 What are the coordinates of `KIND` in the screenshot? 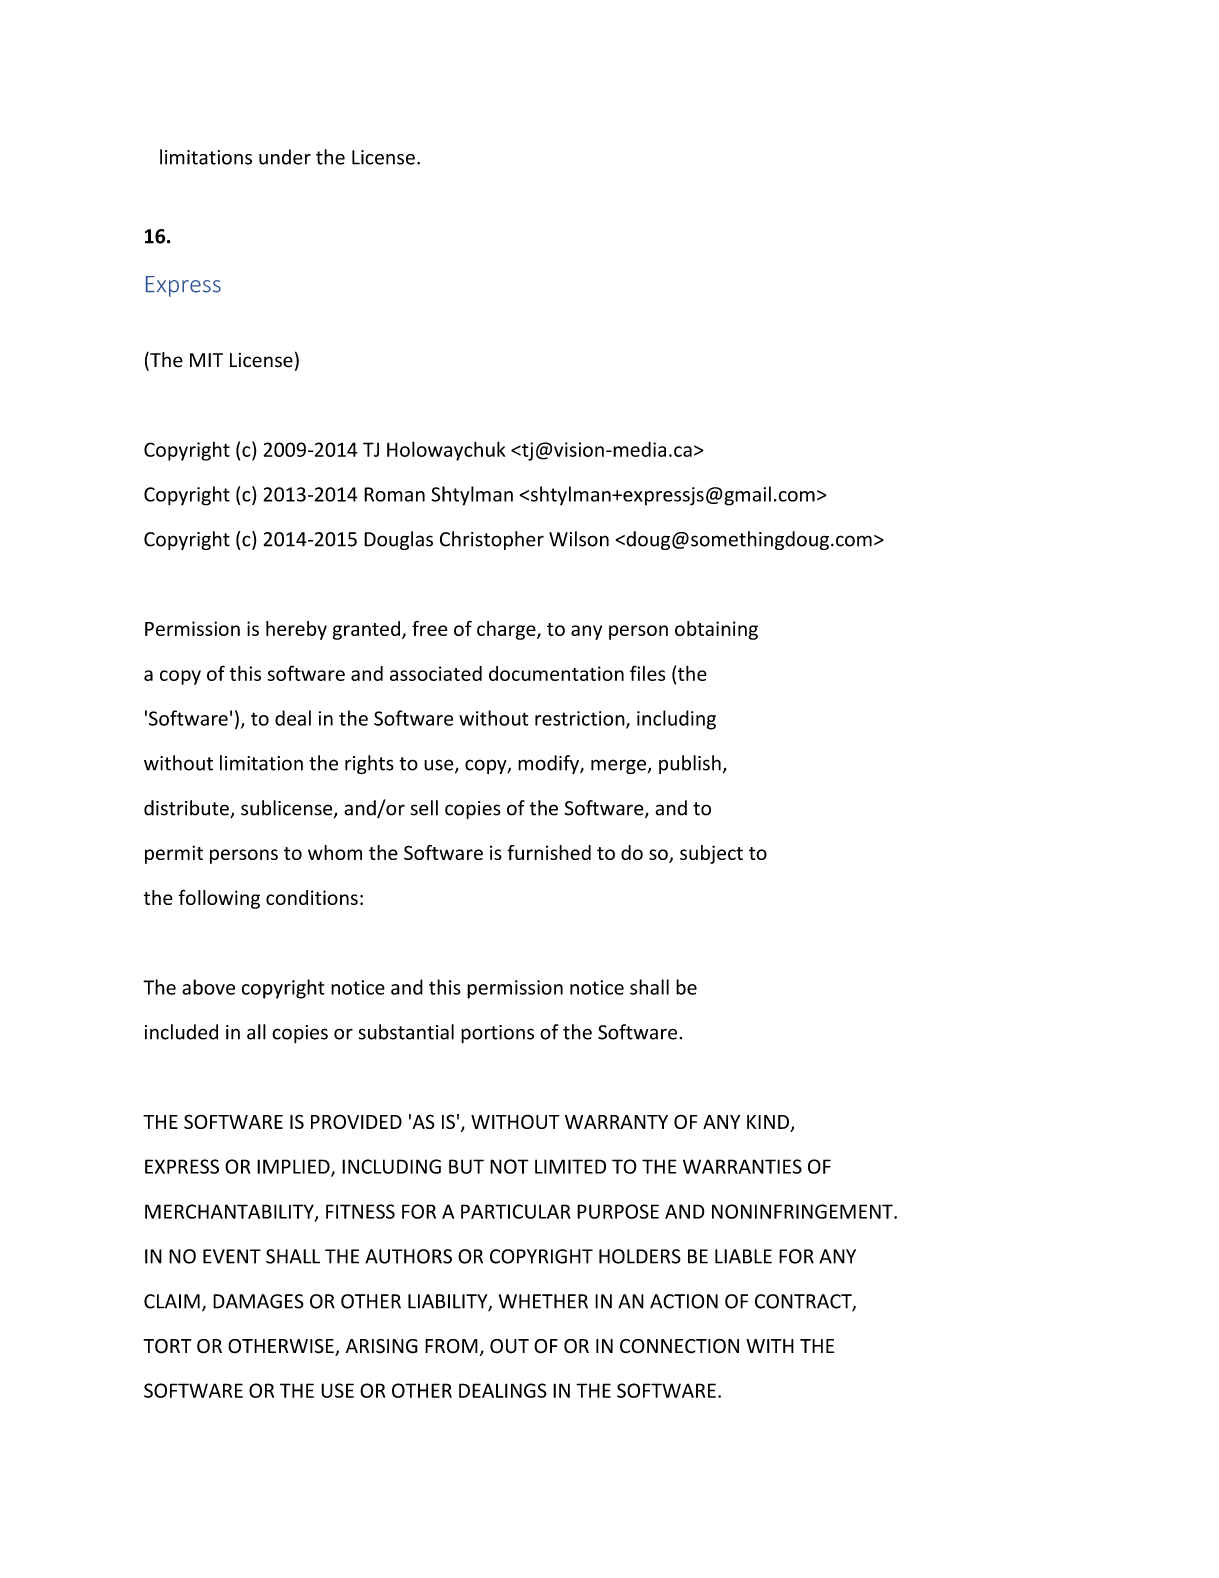 It's located at (768, 1122).
